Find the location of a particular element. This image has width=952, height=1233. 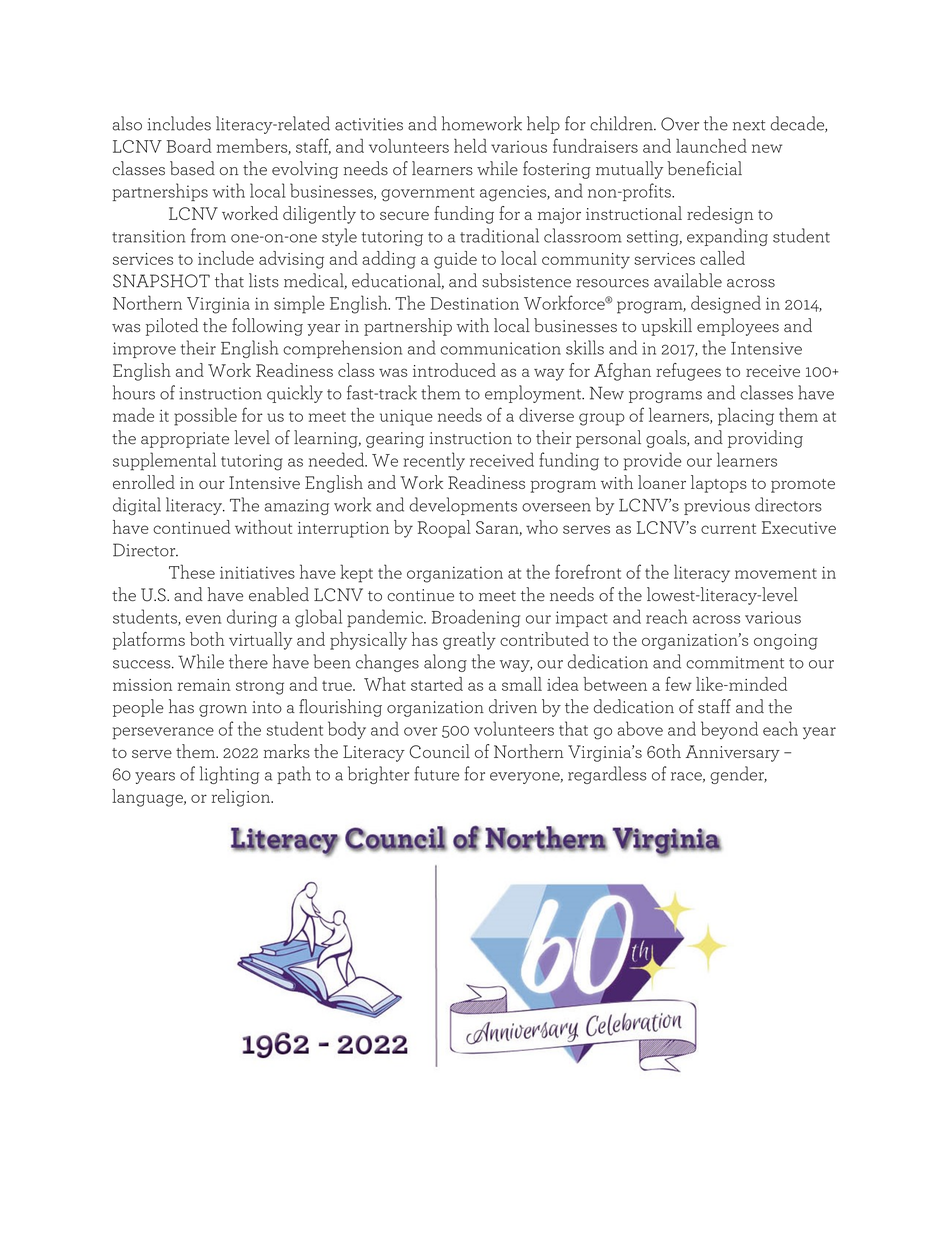

held is located at coordinates (470, 145).
